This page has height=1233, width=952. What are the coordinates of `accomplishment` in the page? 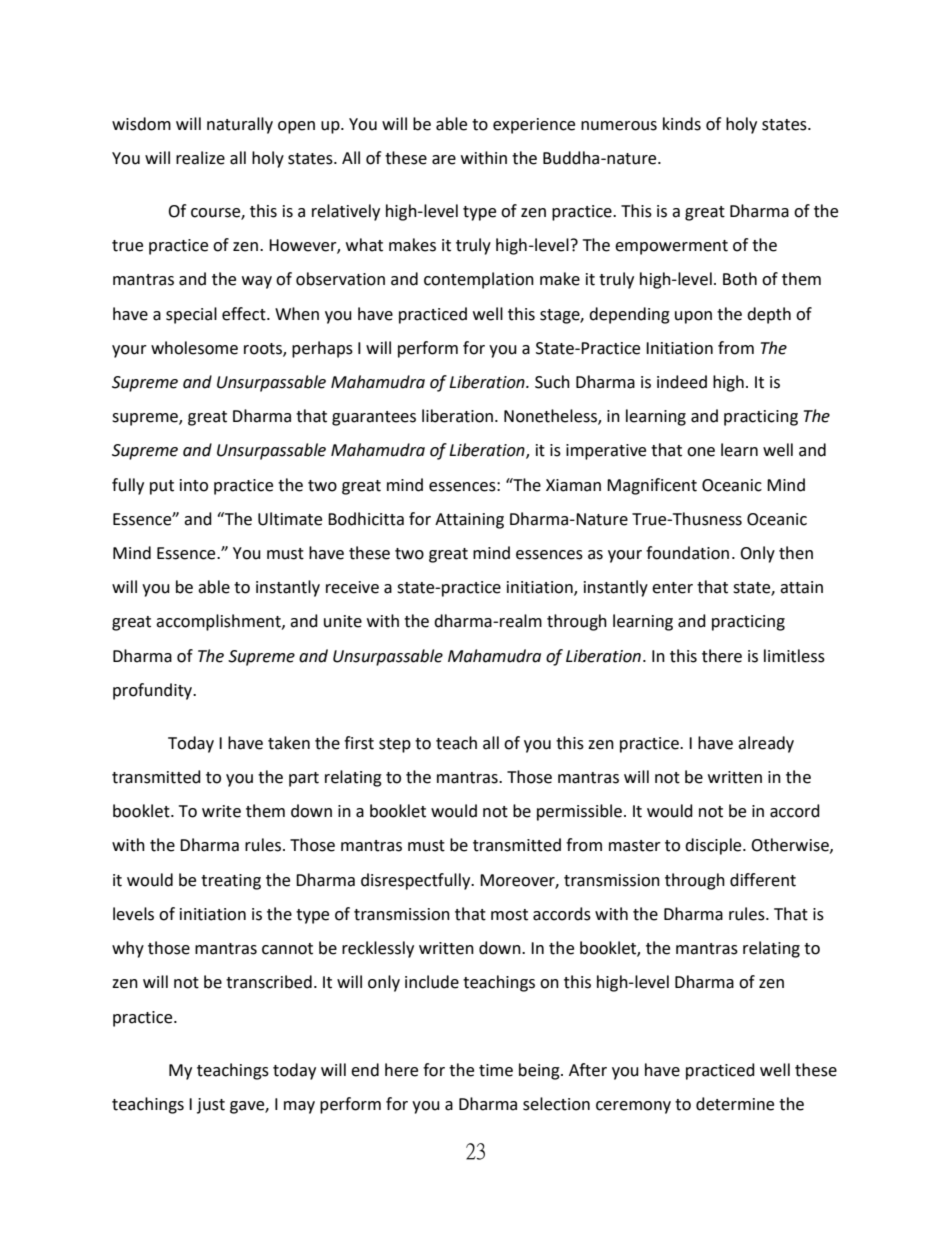 It's located at (219, 622).
